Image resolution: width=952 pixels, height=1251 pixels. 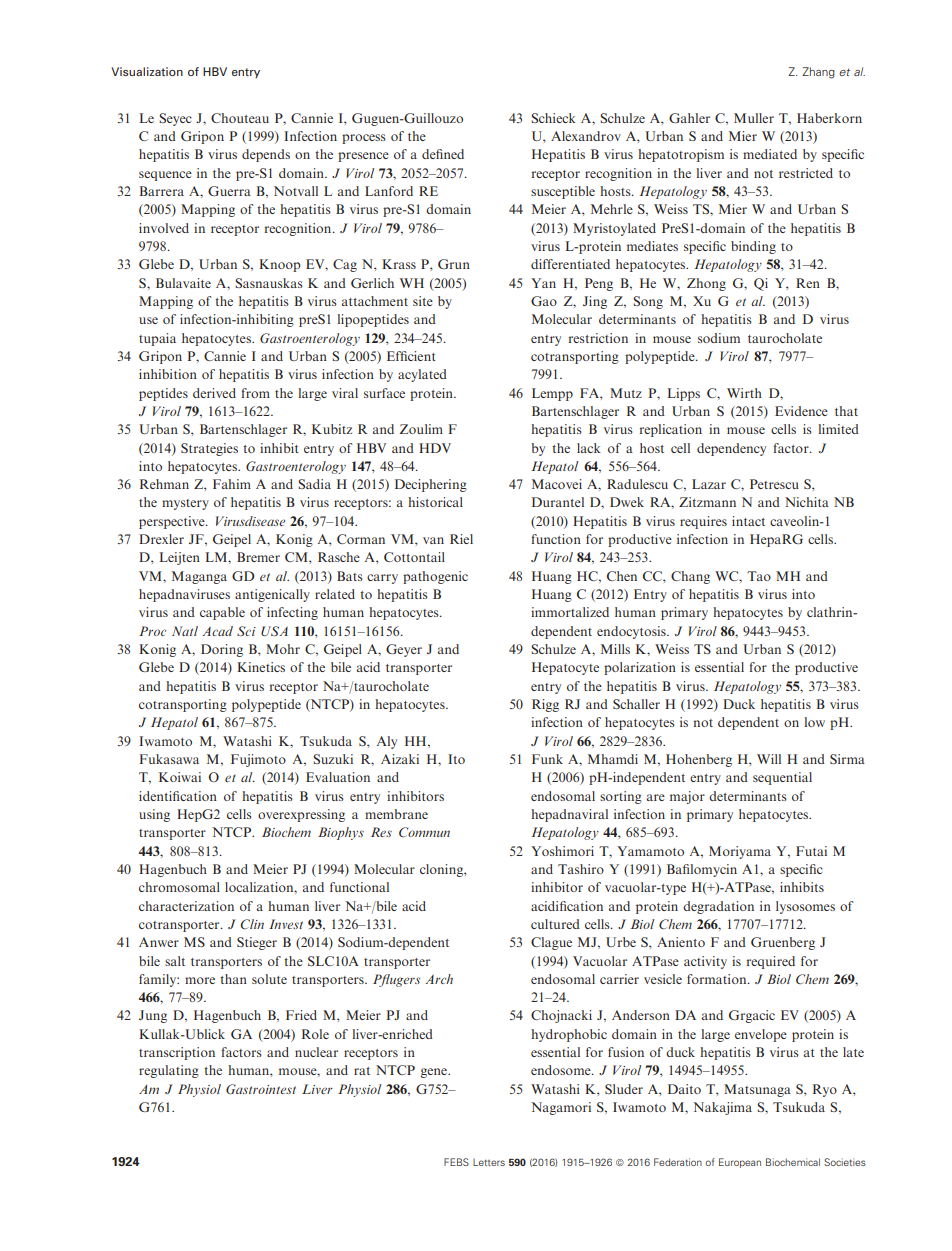 What do you see at coordinates (435, 448) in the screenshot?
I see `HDV` at bounding box center [435, 448].
